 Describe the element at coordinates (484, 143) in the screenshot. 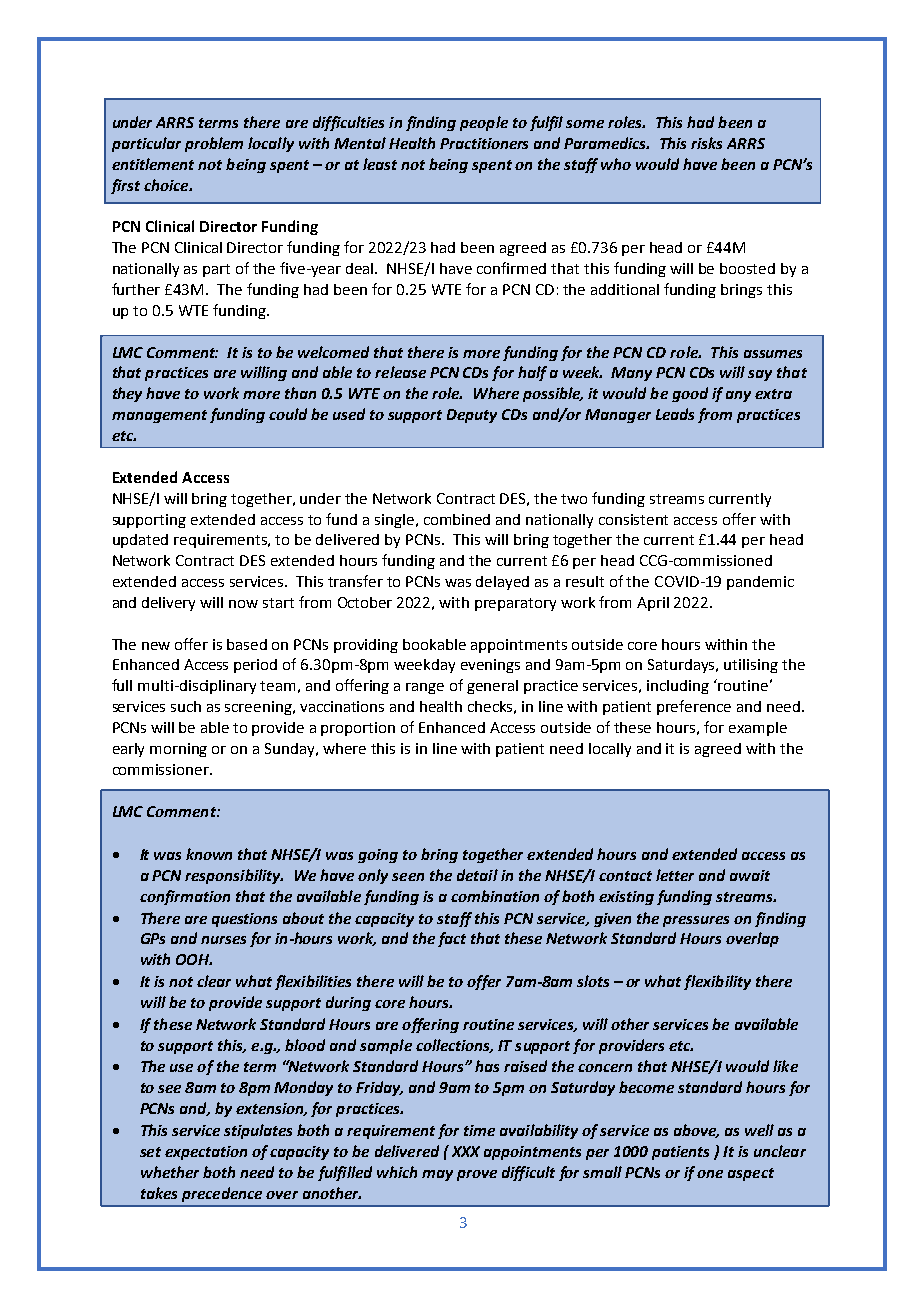

I see `Practitioners` at that location.
